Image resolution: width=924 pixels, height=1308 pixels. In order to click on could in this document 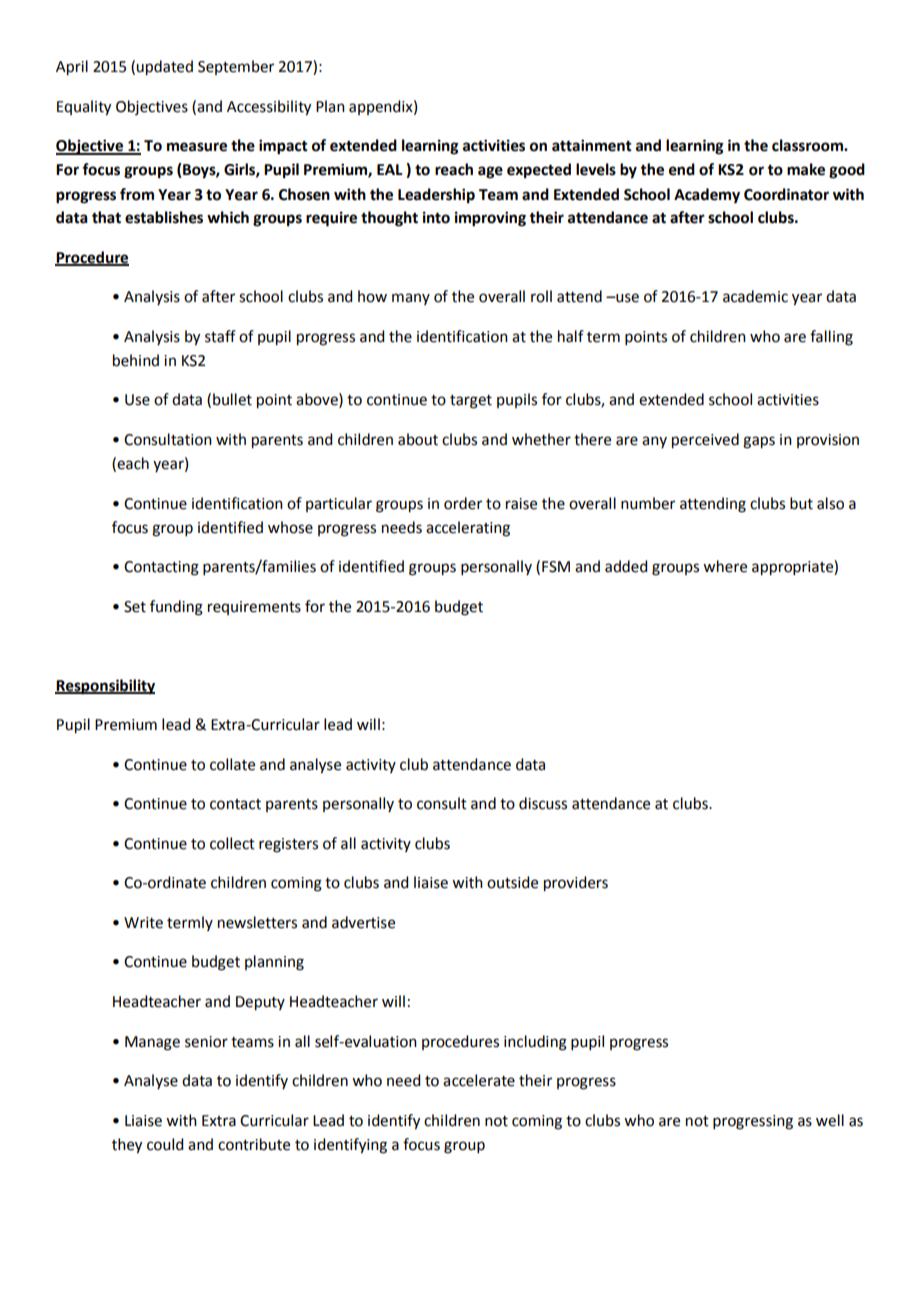, I will do `click(165, 1144)`.
